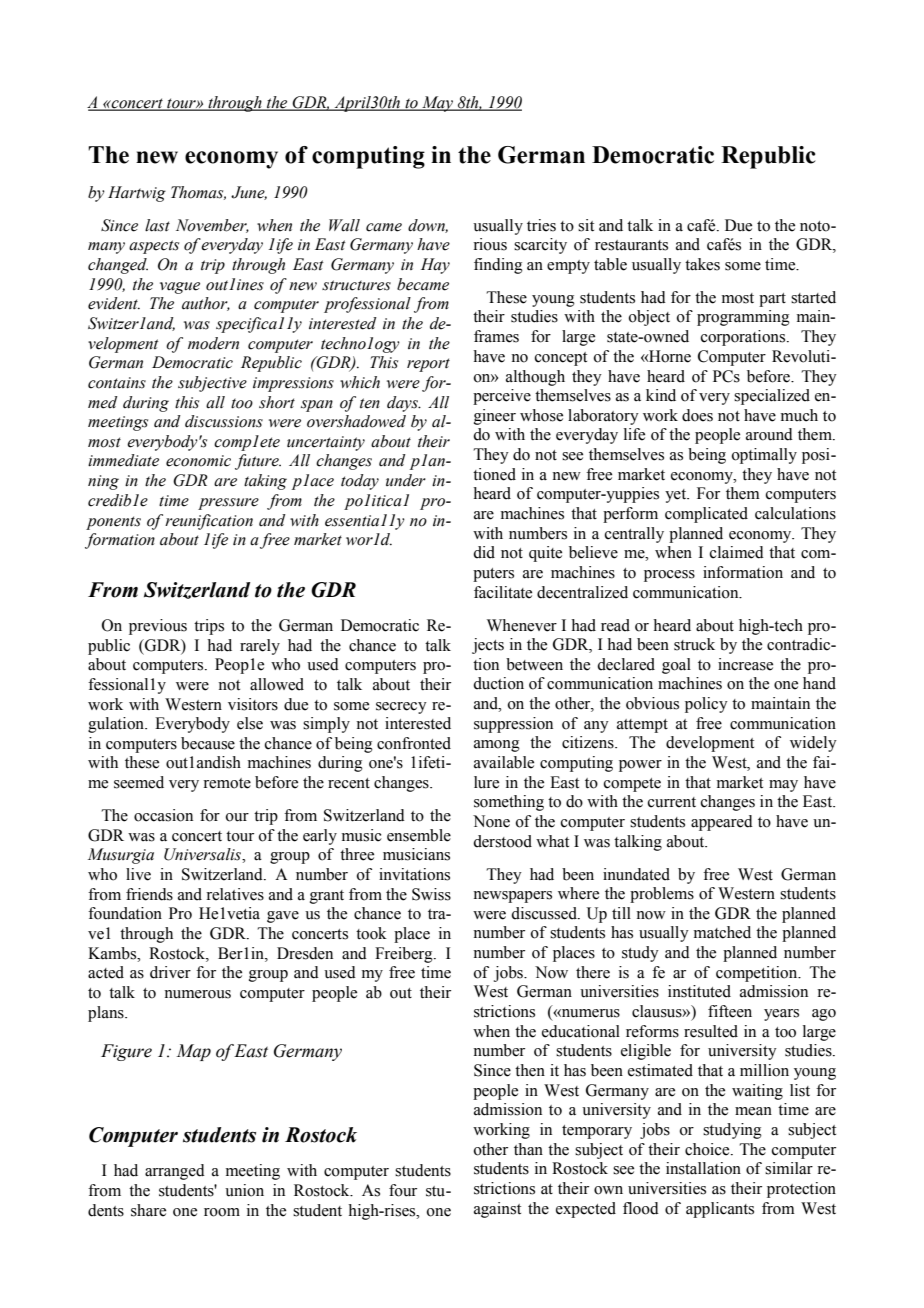  I want to click on economic, so click(198, 461).
